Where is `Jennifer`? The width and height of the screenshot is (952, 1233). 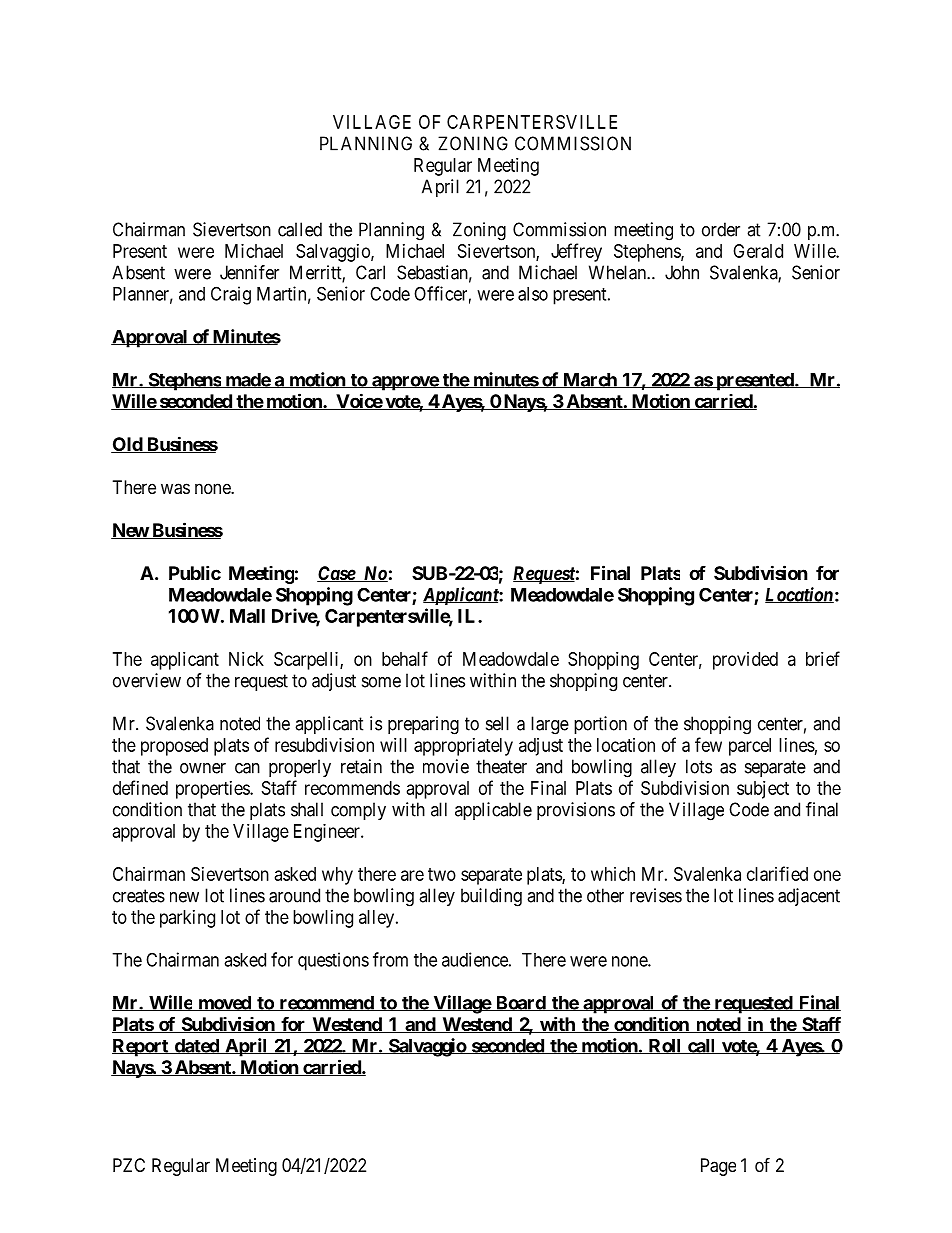
Jennifer is located at coordinates (249, 272).
